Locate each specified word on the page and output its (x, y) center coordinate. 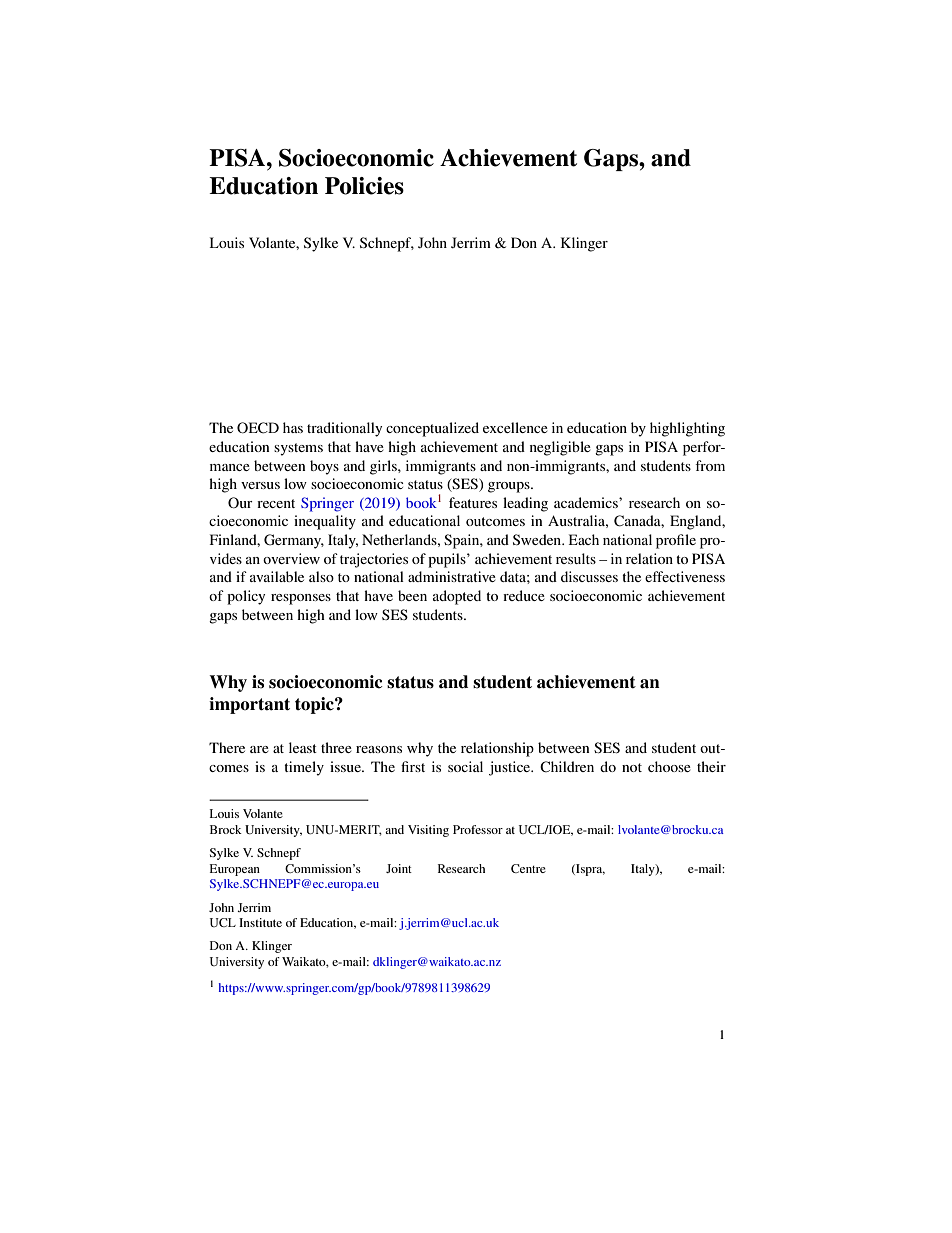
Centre (528, 868)
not (632, 767)
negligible (560, 448)
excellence (515, 427)
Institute (260, 922)
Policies (364, 186)
